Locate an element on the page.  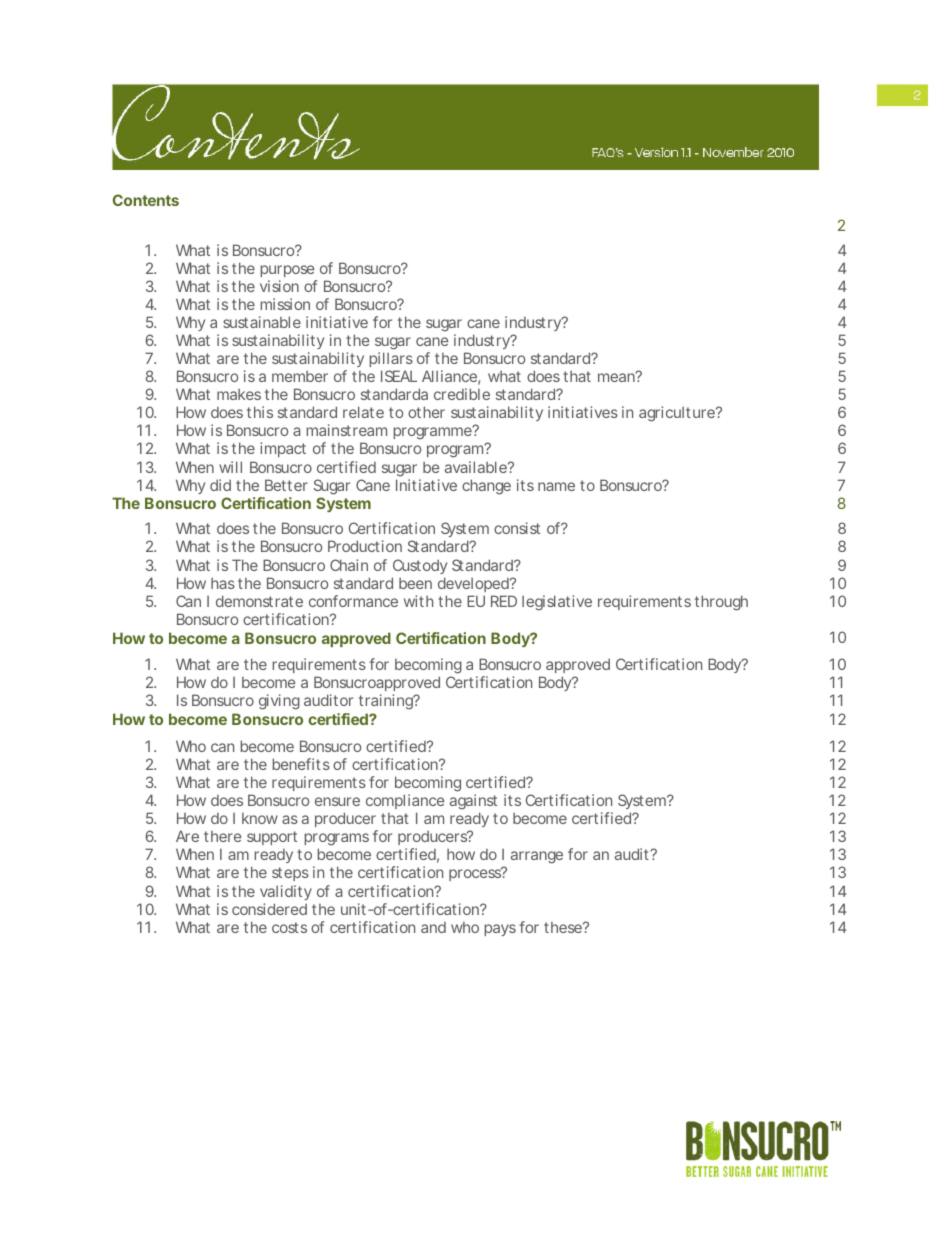
purpose is located at coordinates (287, 271).
